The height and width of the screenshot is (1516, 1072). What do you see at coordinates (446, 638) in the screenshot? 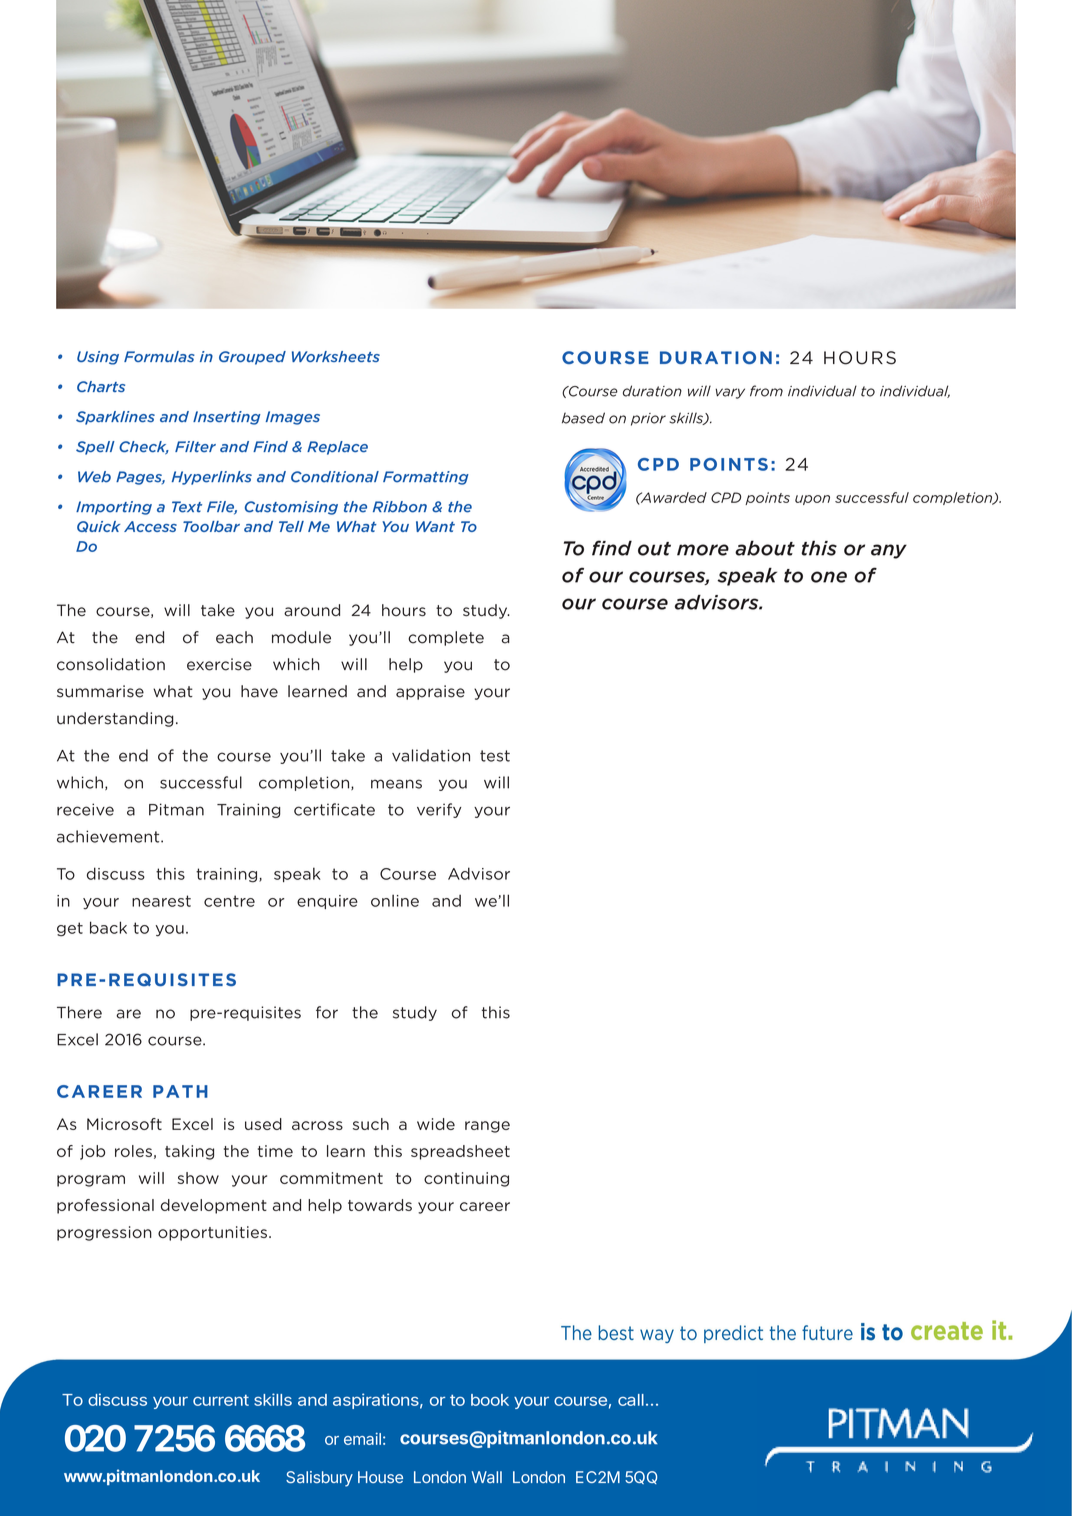
I see `complete` at bounding box center [446, 638].
